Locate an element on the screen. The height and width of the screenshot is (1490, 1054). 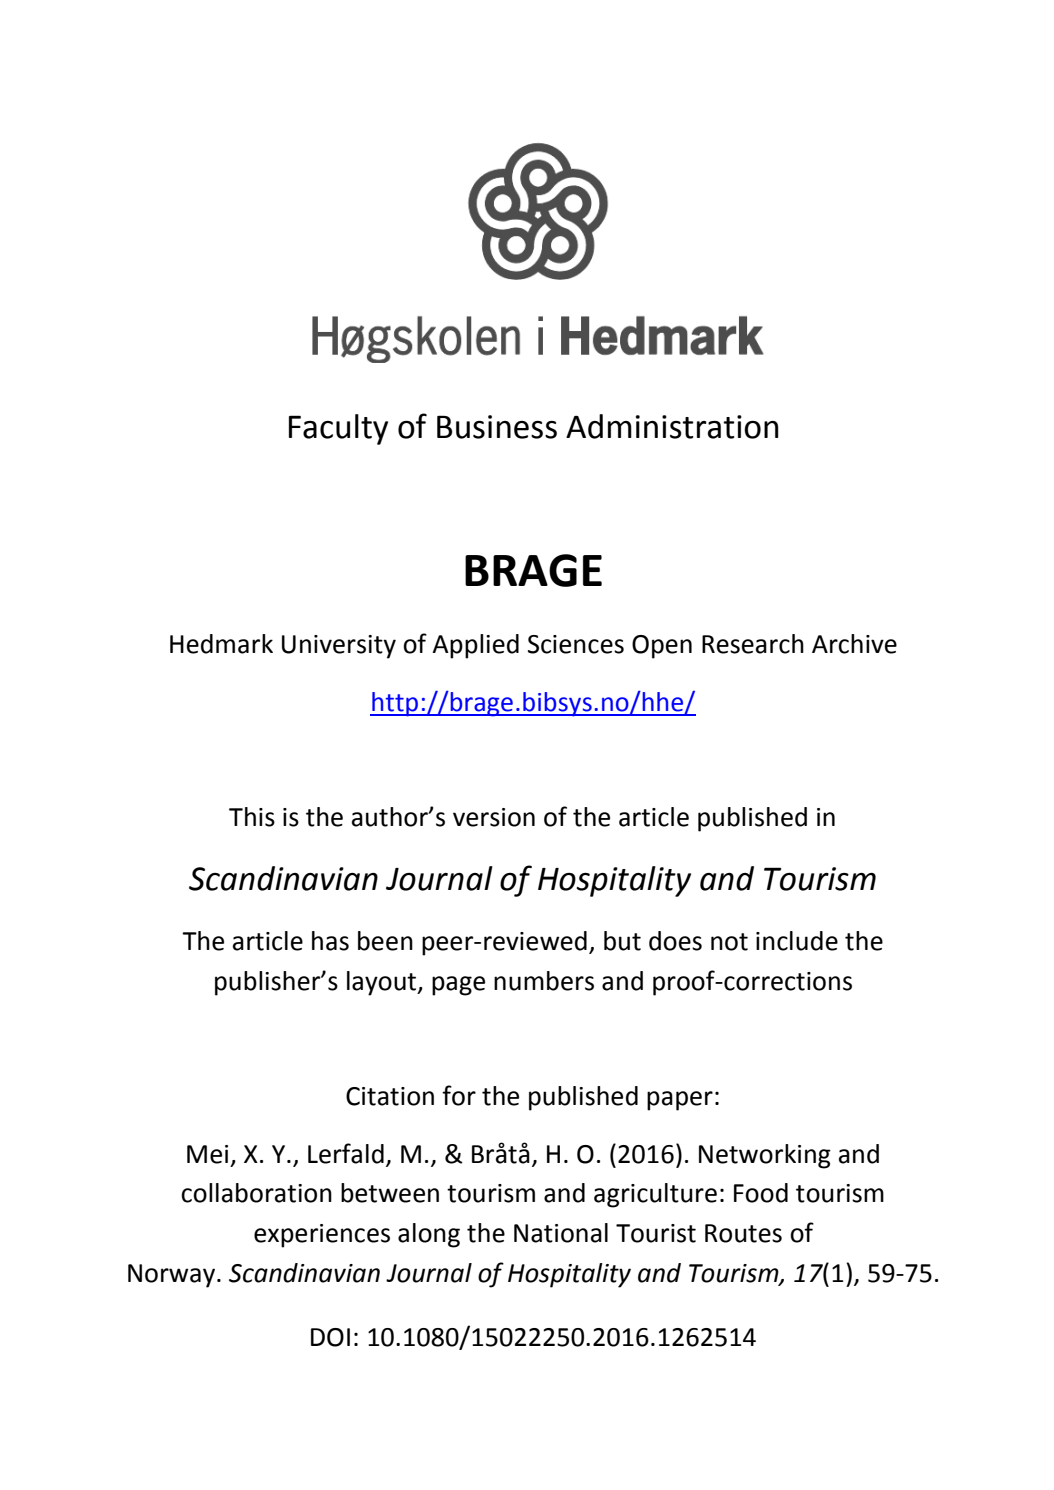
version is located at coordinates (494, 817).
